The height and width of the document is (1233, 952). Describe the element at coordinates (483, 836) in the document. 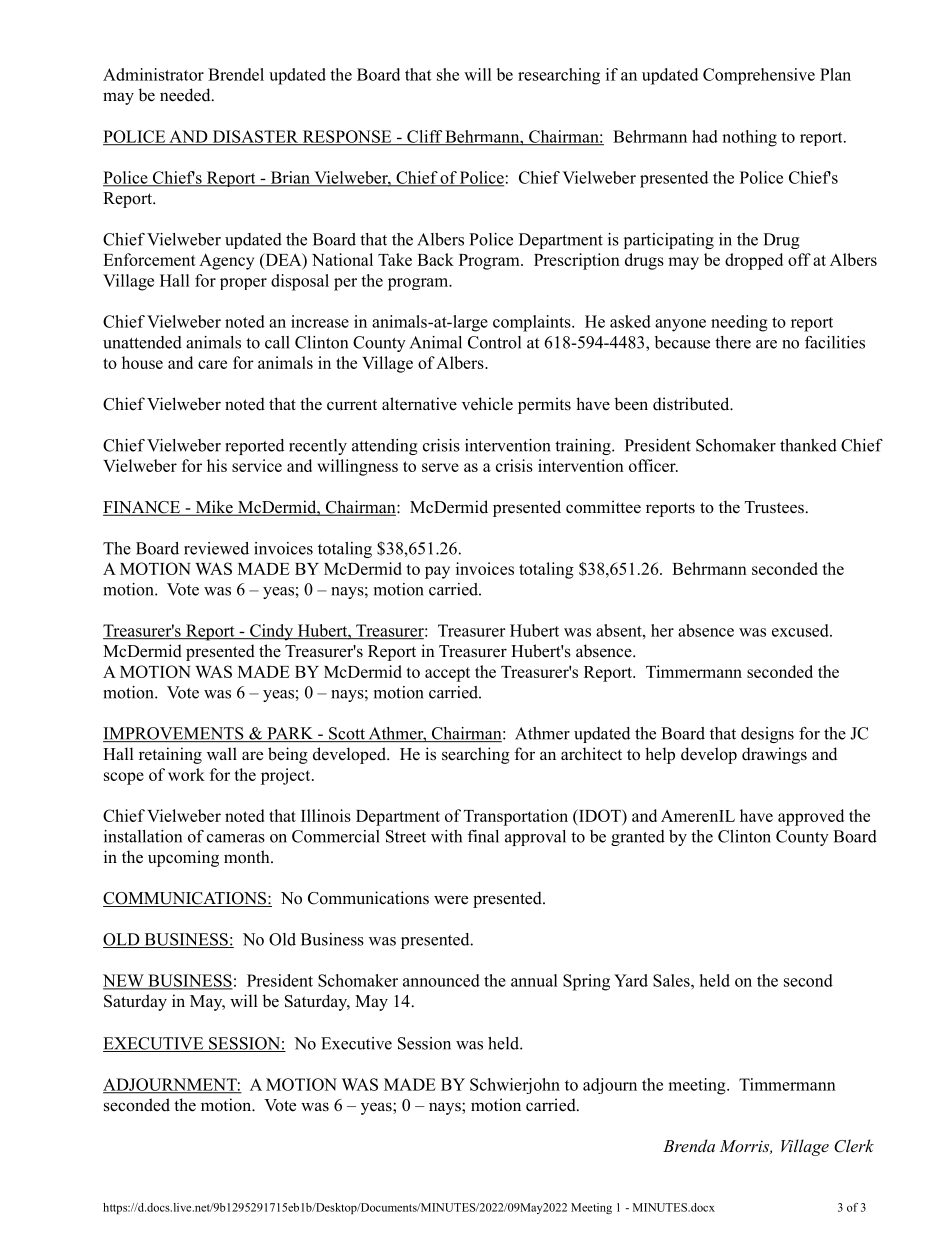

I see `final` at that location.
